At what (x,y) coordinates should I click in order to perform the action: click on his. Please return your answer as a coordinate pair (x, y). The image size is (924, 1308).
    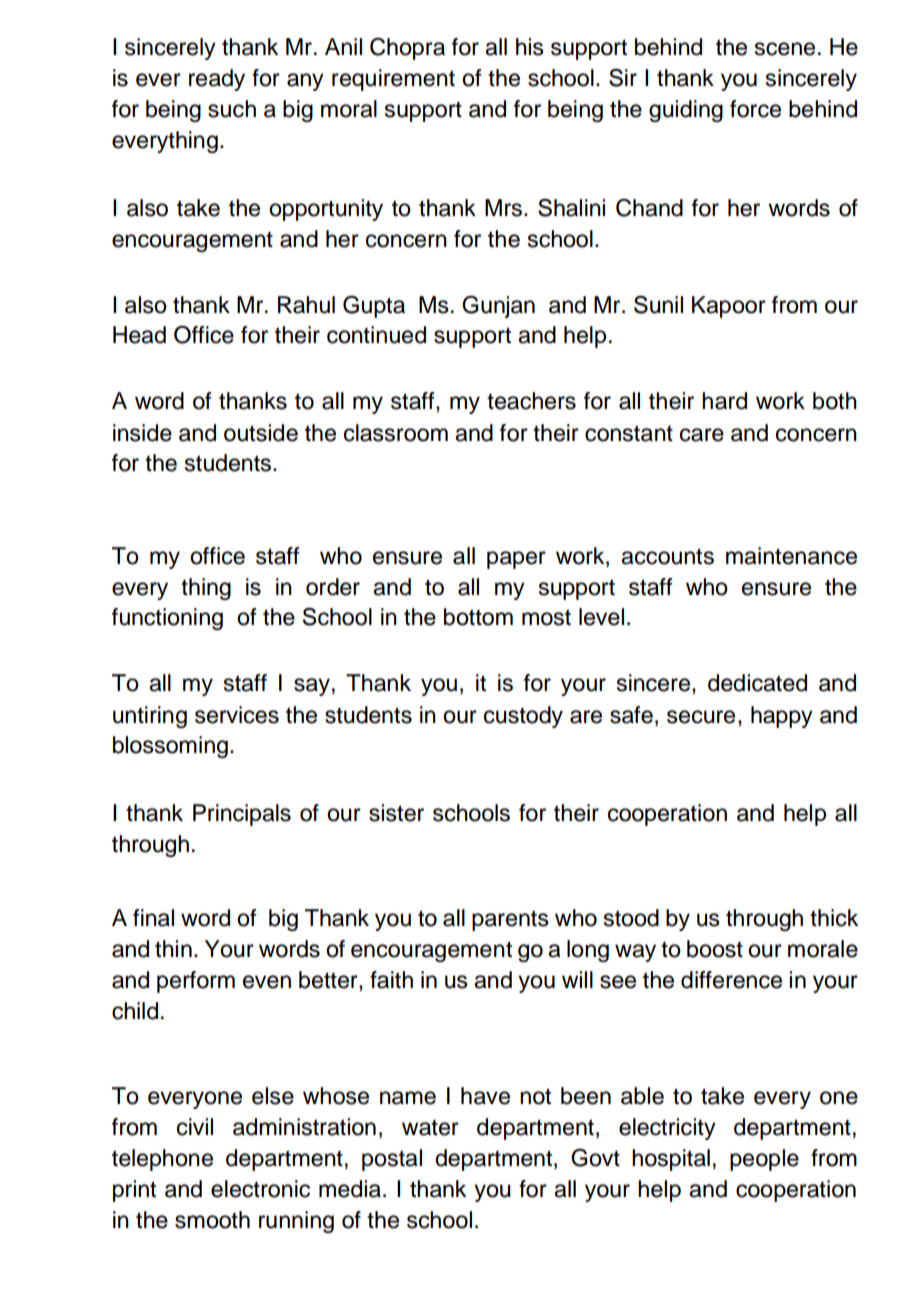
    Looking at the image, I should click on (530, 47).
